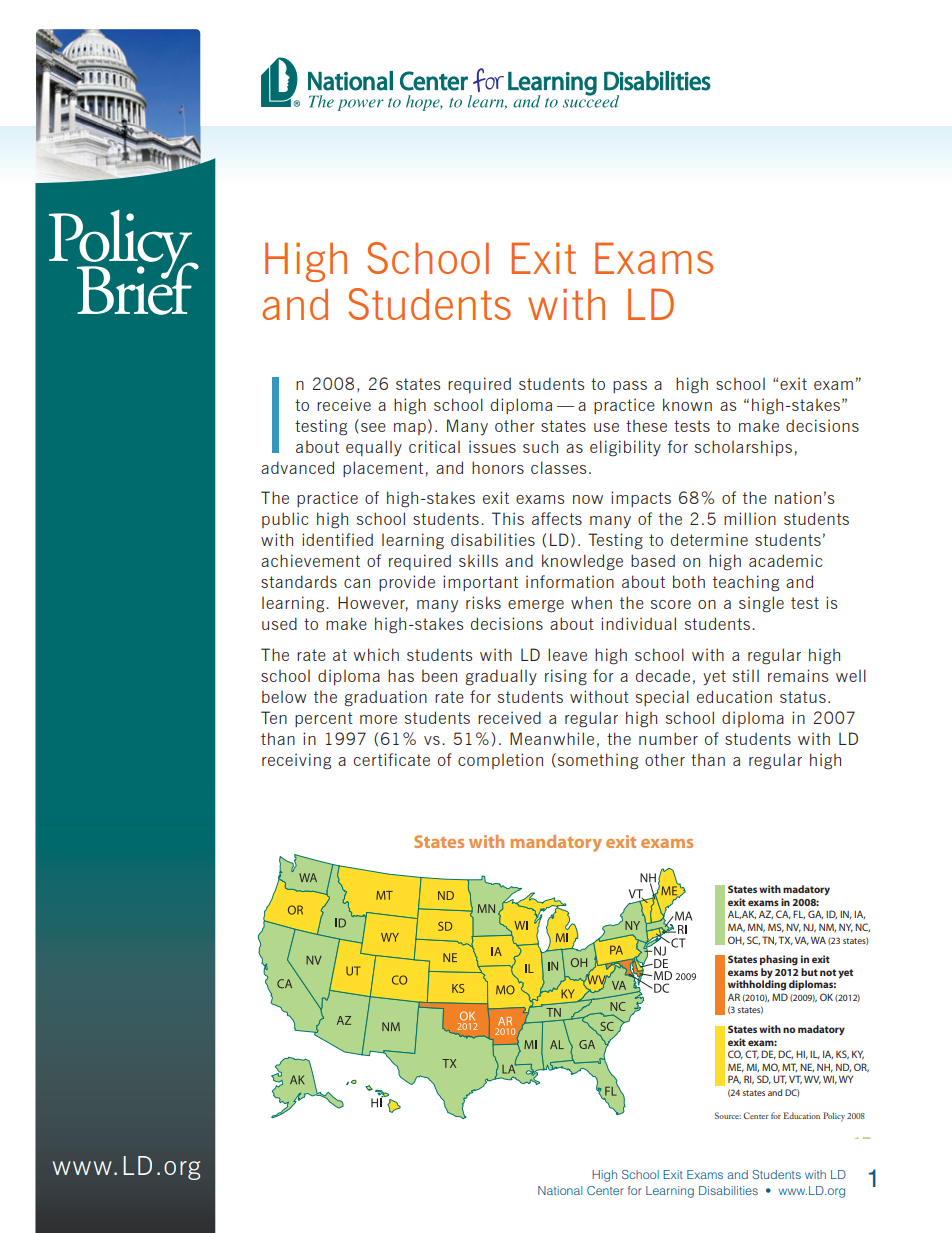  Describe the element at coordinates (556, 843) in the image. I see `mandatory` at that location.
